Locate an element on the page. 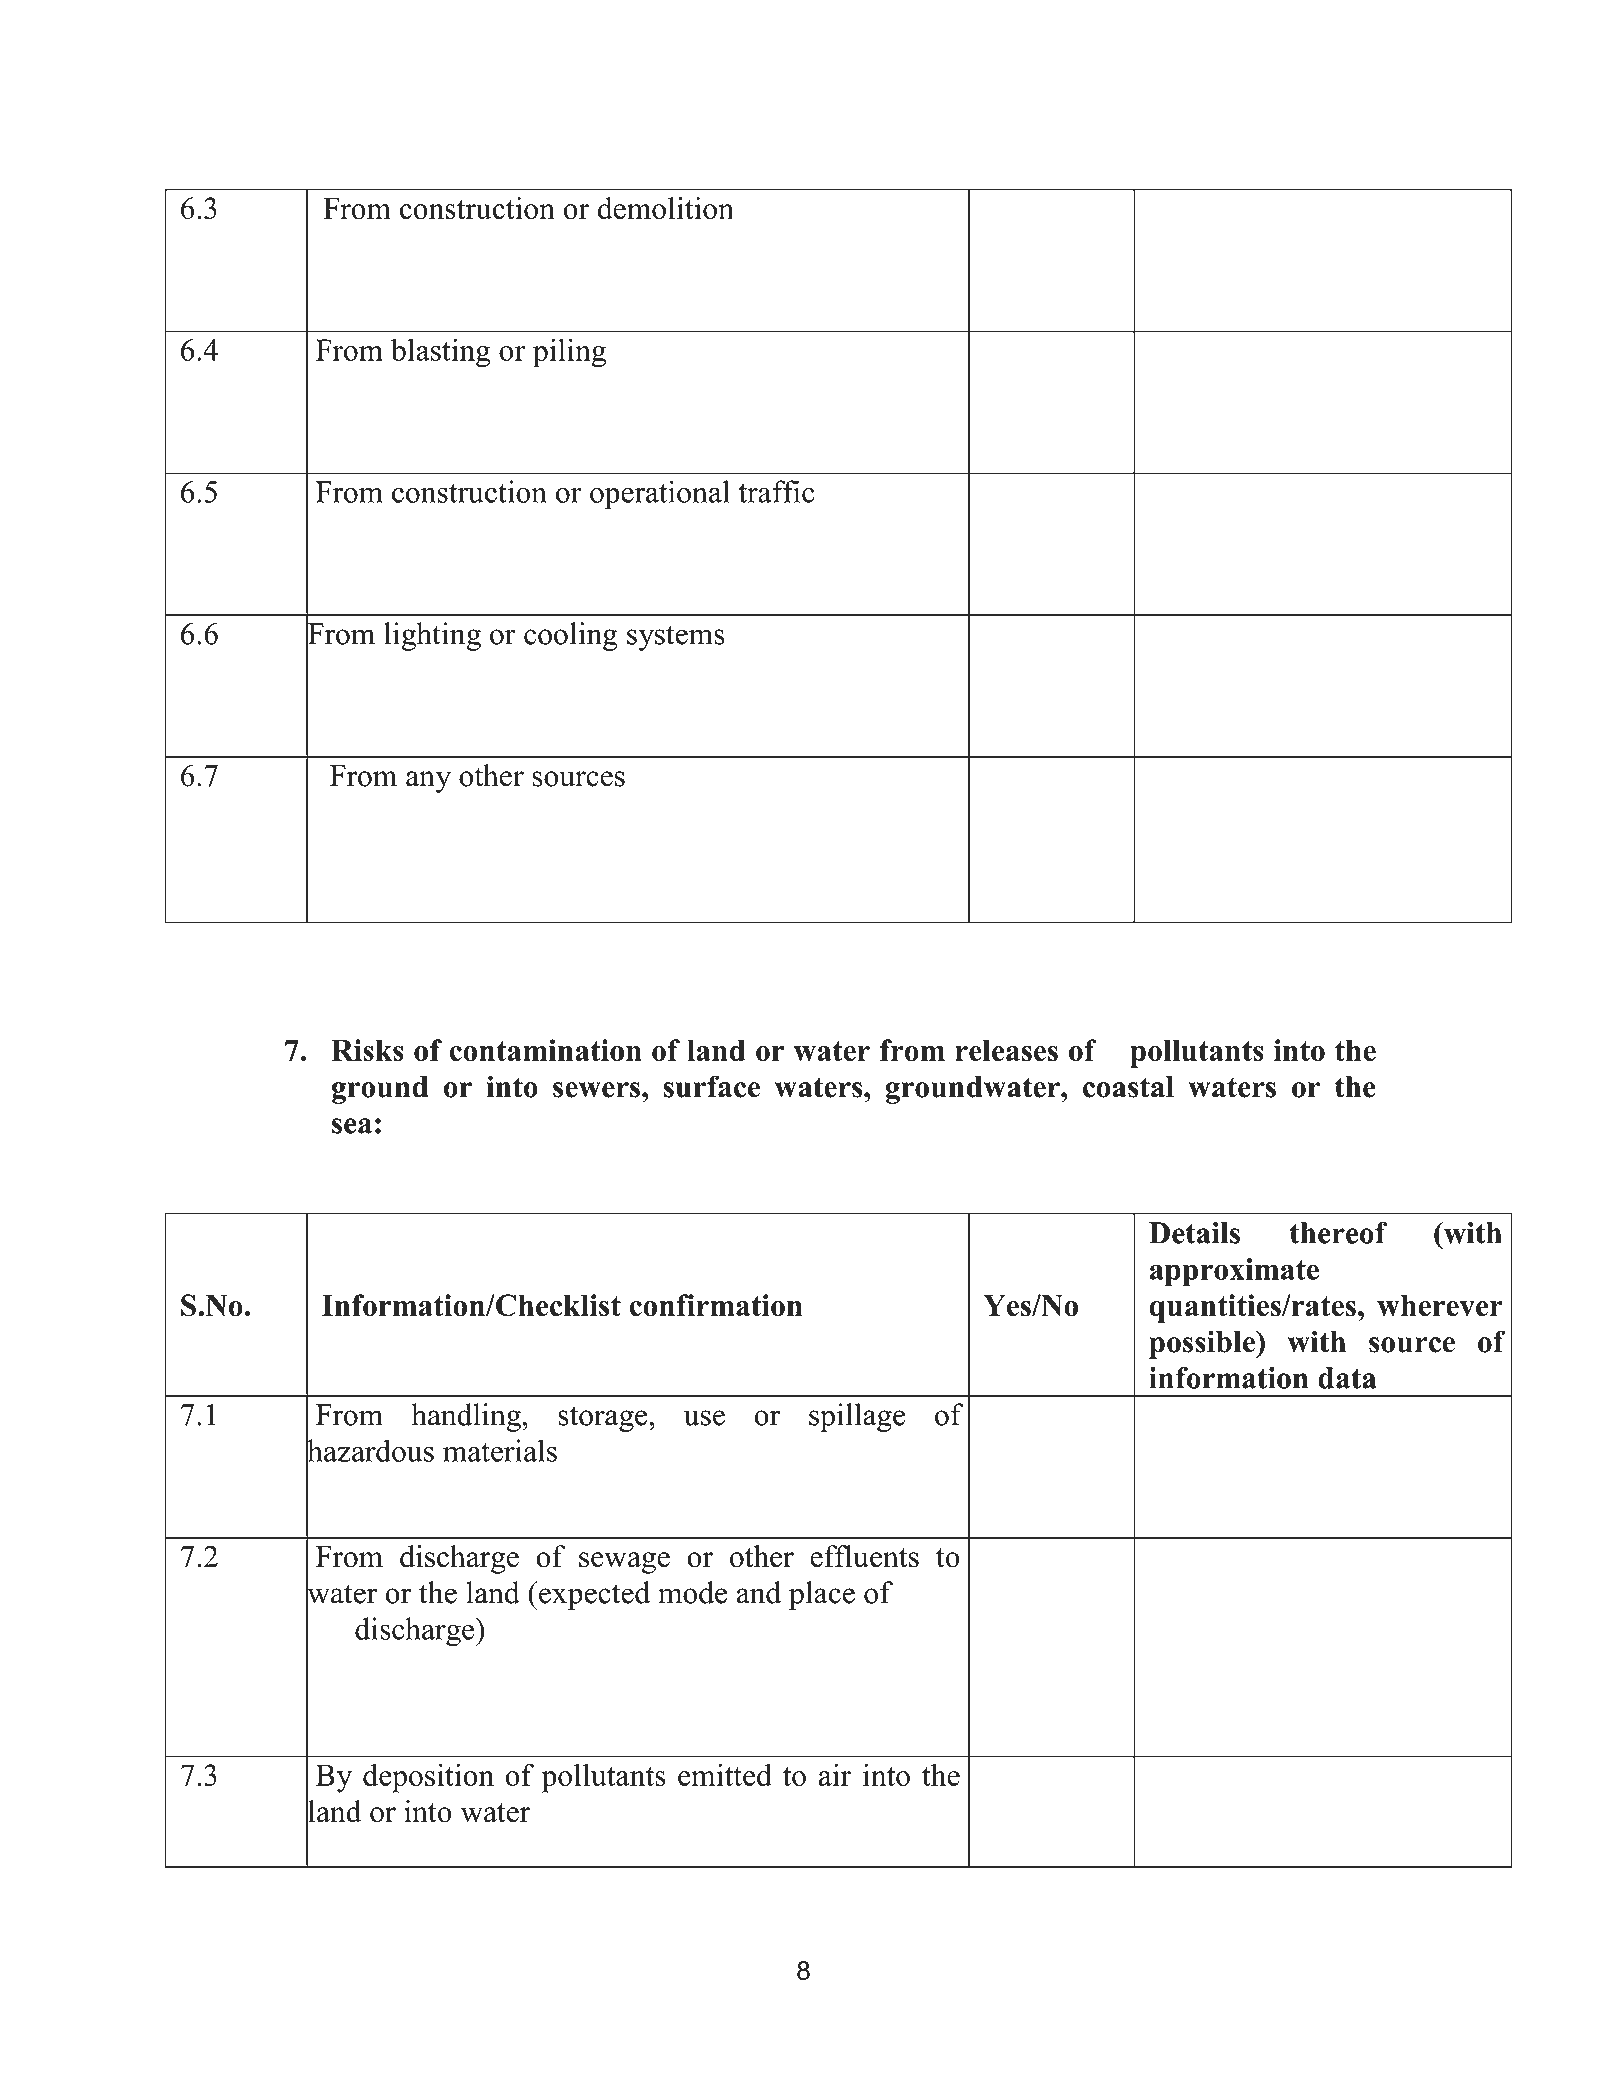  sea is located at coordinates (352, 1126).
